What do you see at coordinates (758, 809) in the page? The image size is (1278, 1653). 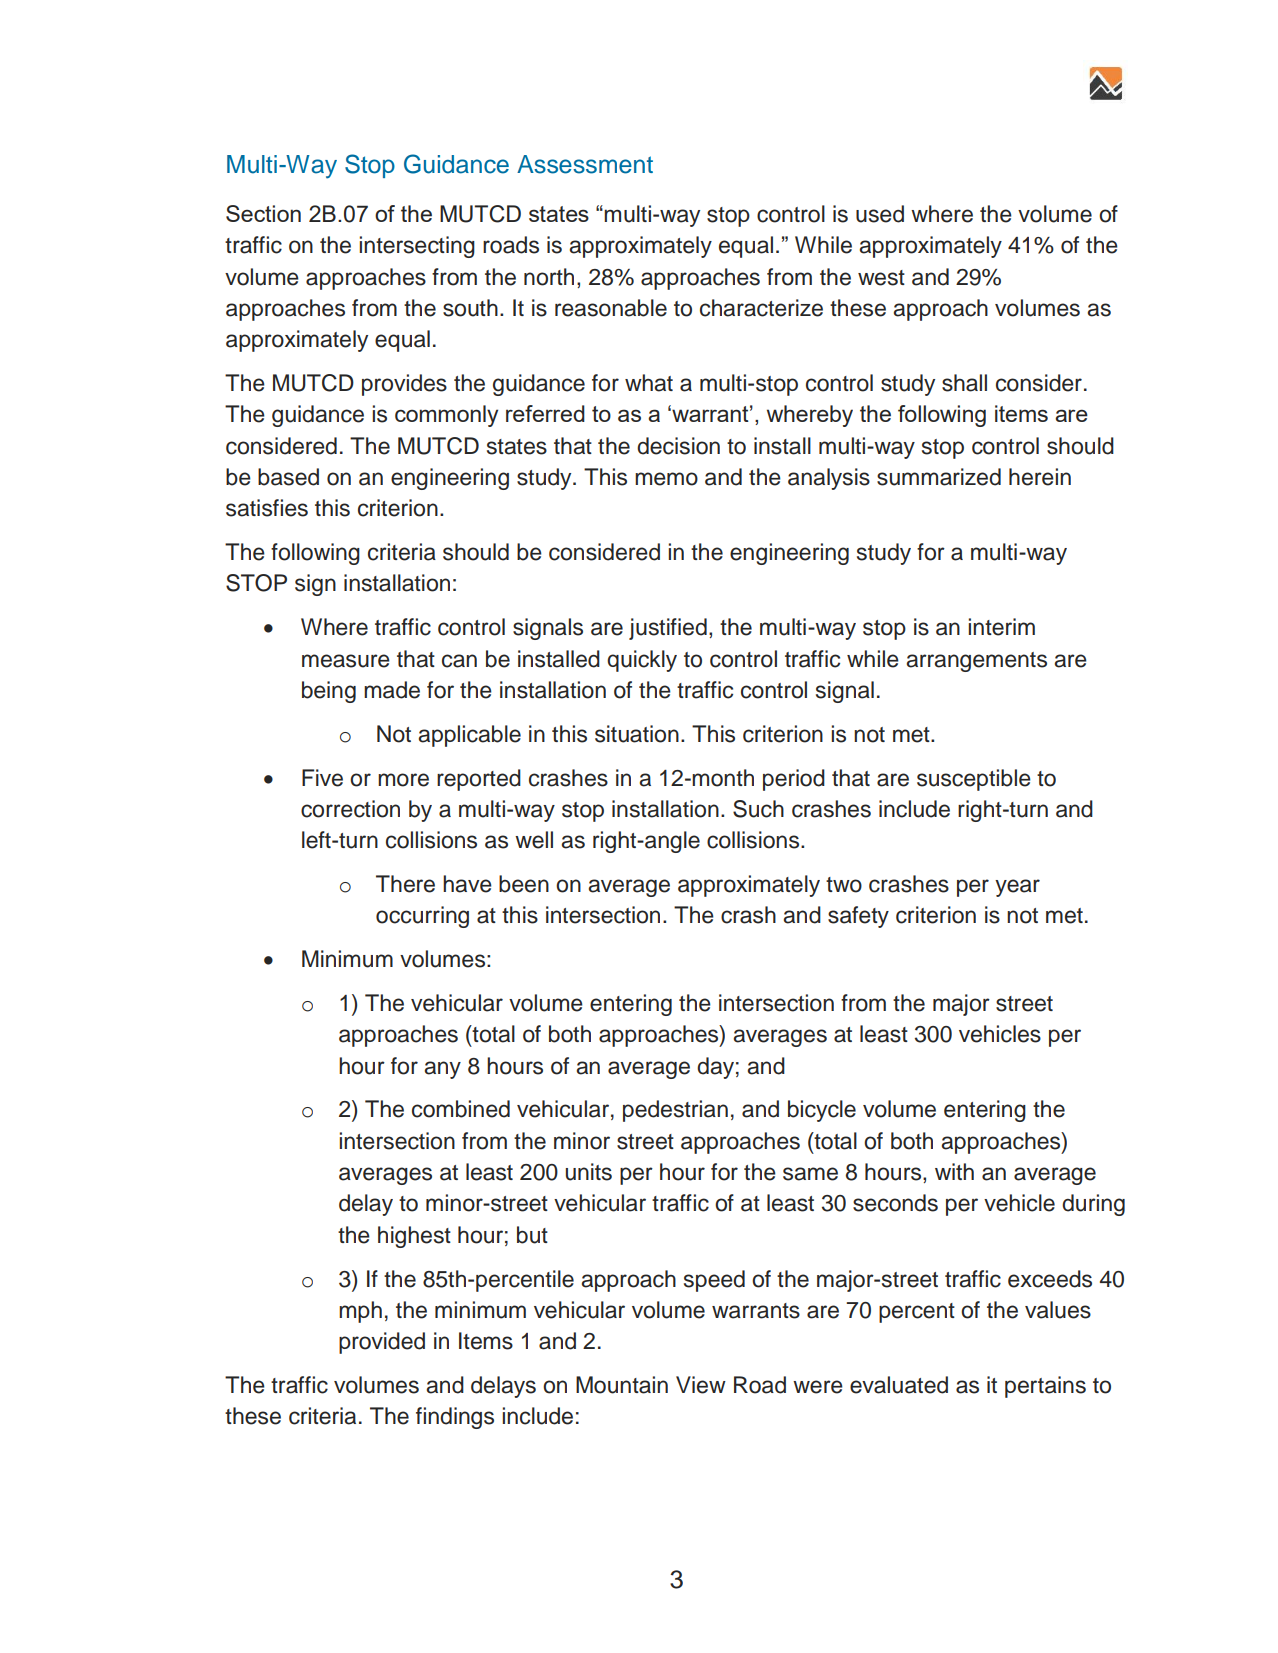 I see `Such` at bounding box center [758, 809].
